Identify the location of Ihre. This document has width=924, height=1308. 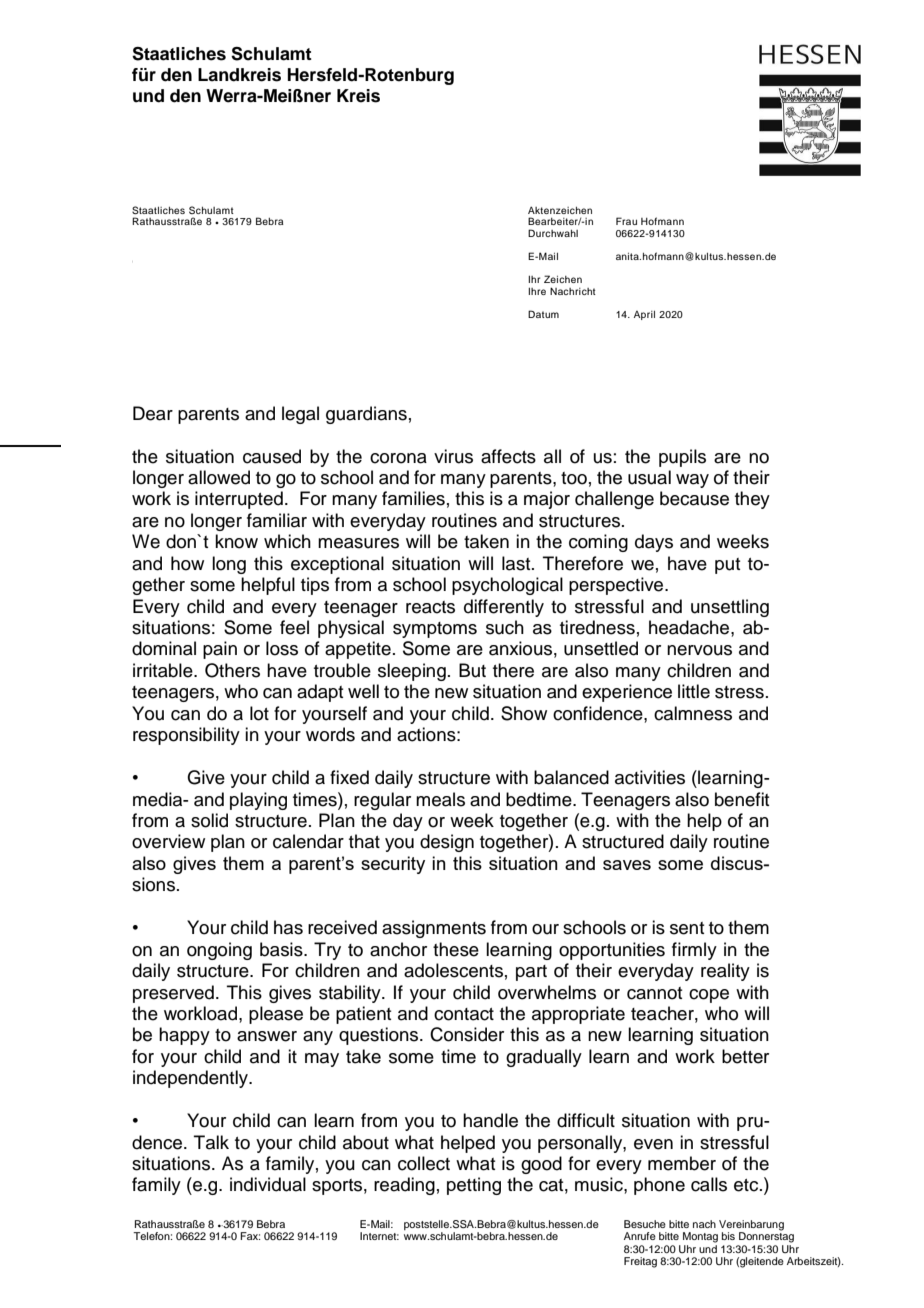
(537, 291).
